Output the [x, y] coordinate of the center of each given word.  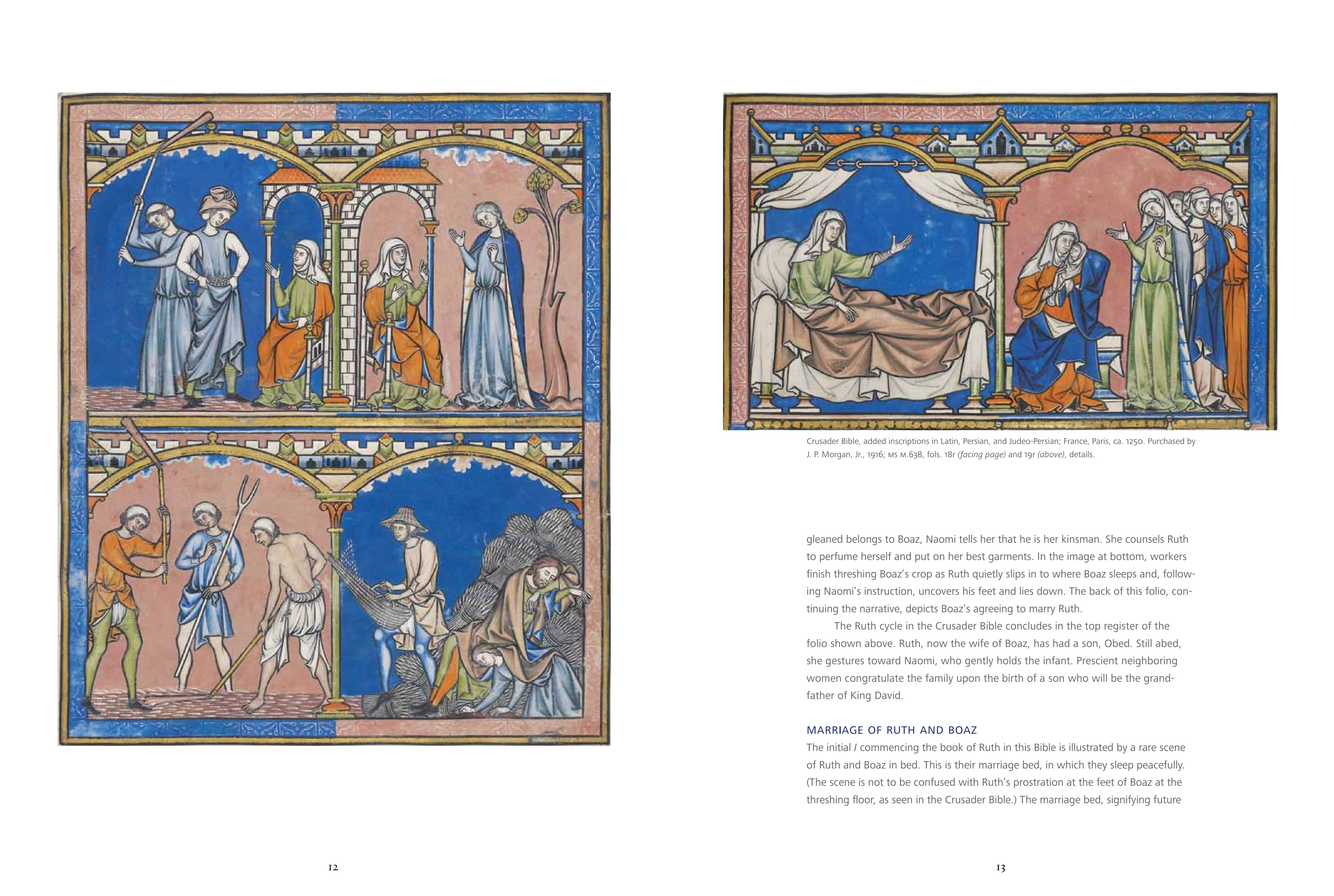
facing [970, 455]
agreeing [993, 610]
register [1121, 627]
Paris [1101, 441]
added [874, 441]
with [968, 782]
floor [864, 799]
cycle [891, 627]
